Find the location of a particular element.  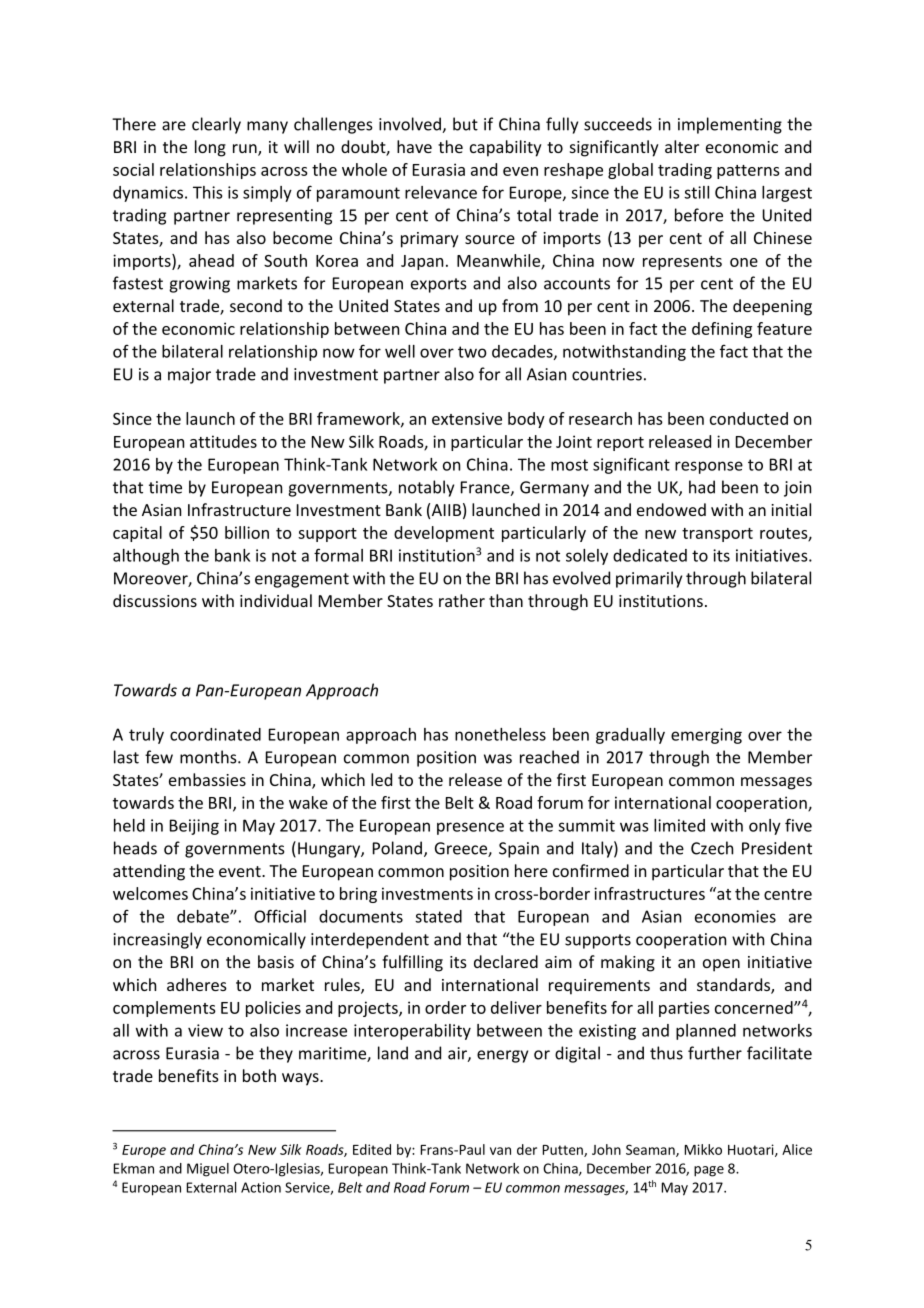

major is located at coordinates (189, 376).
